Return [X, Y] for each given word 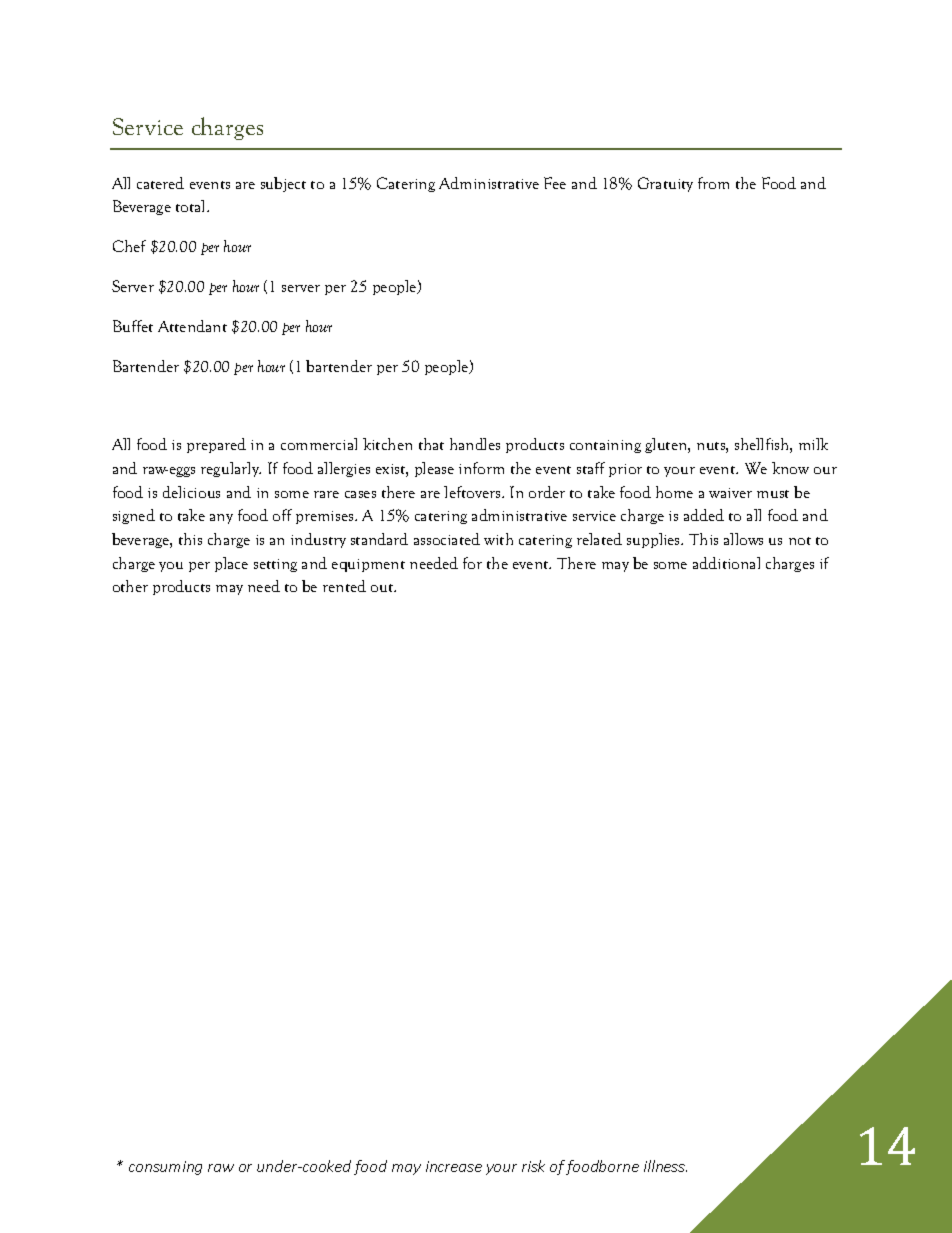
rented [344, 586]
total [192, 206]
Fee [555, 183]
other [130, 586]
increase [454, 1166]
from [713, 183]
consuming [165, 1168]
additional [726, 563]
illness [665, 1166]
